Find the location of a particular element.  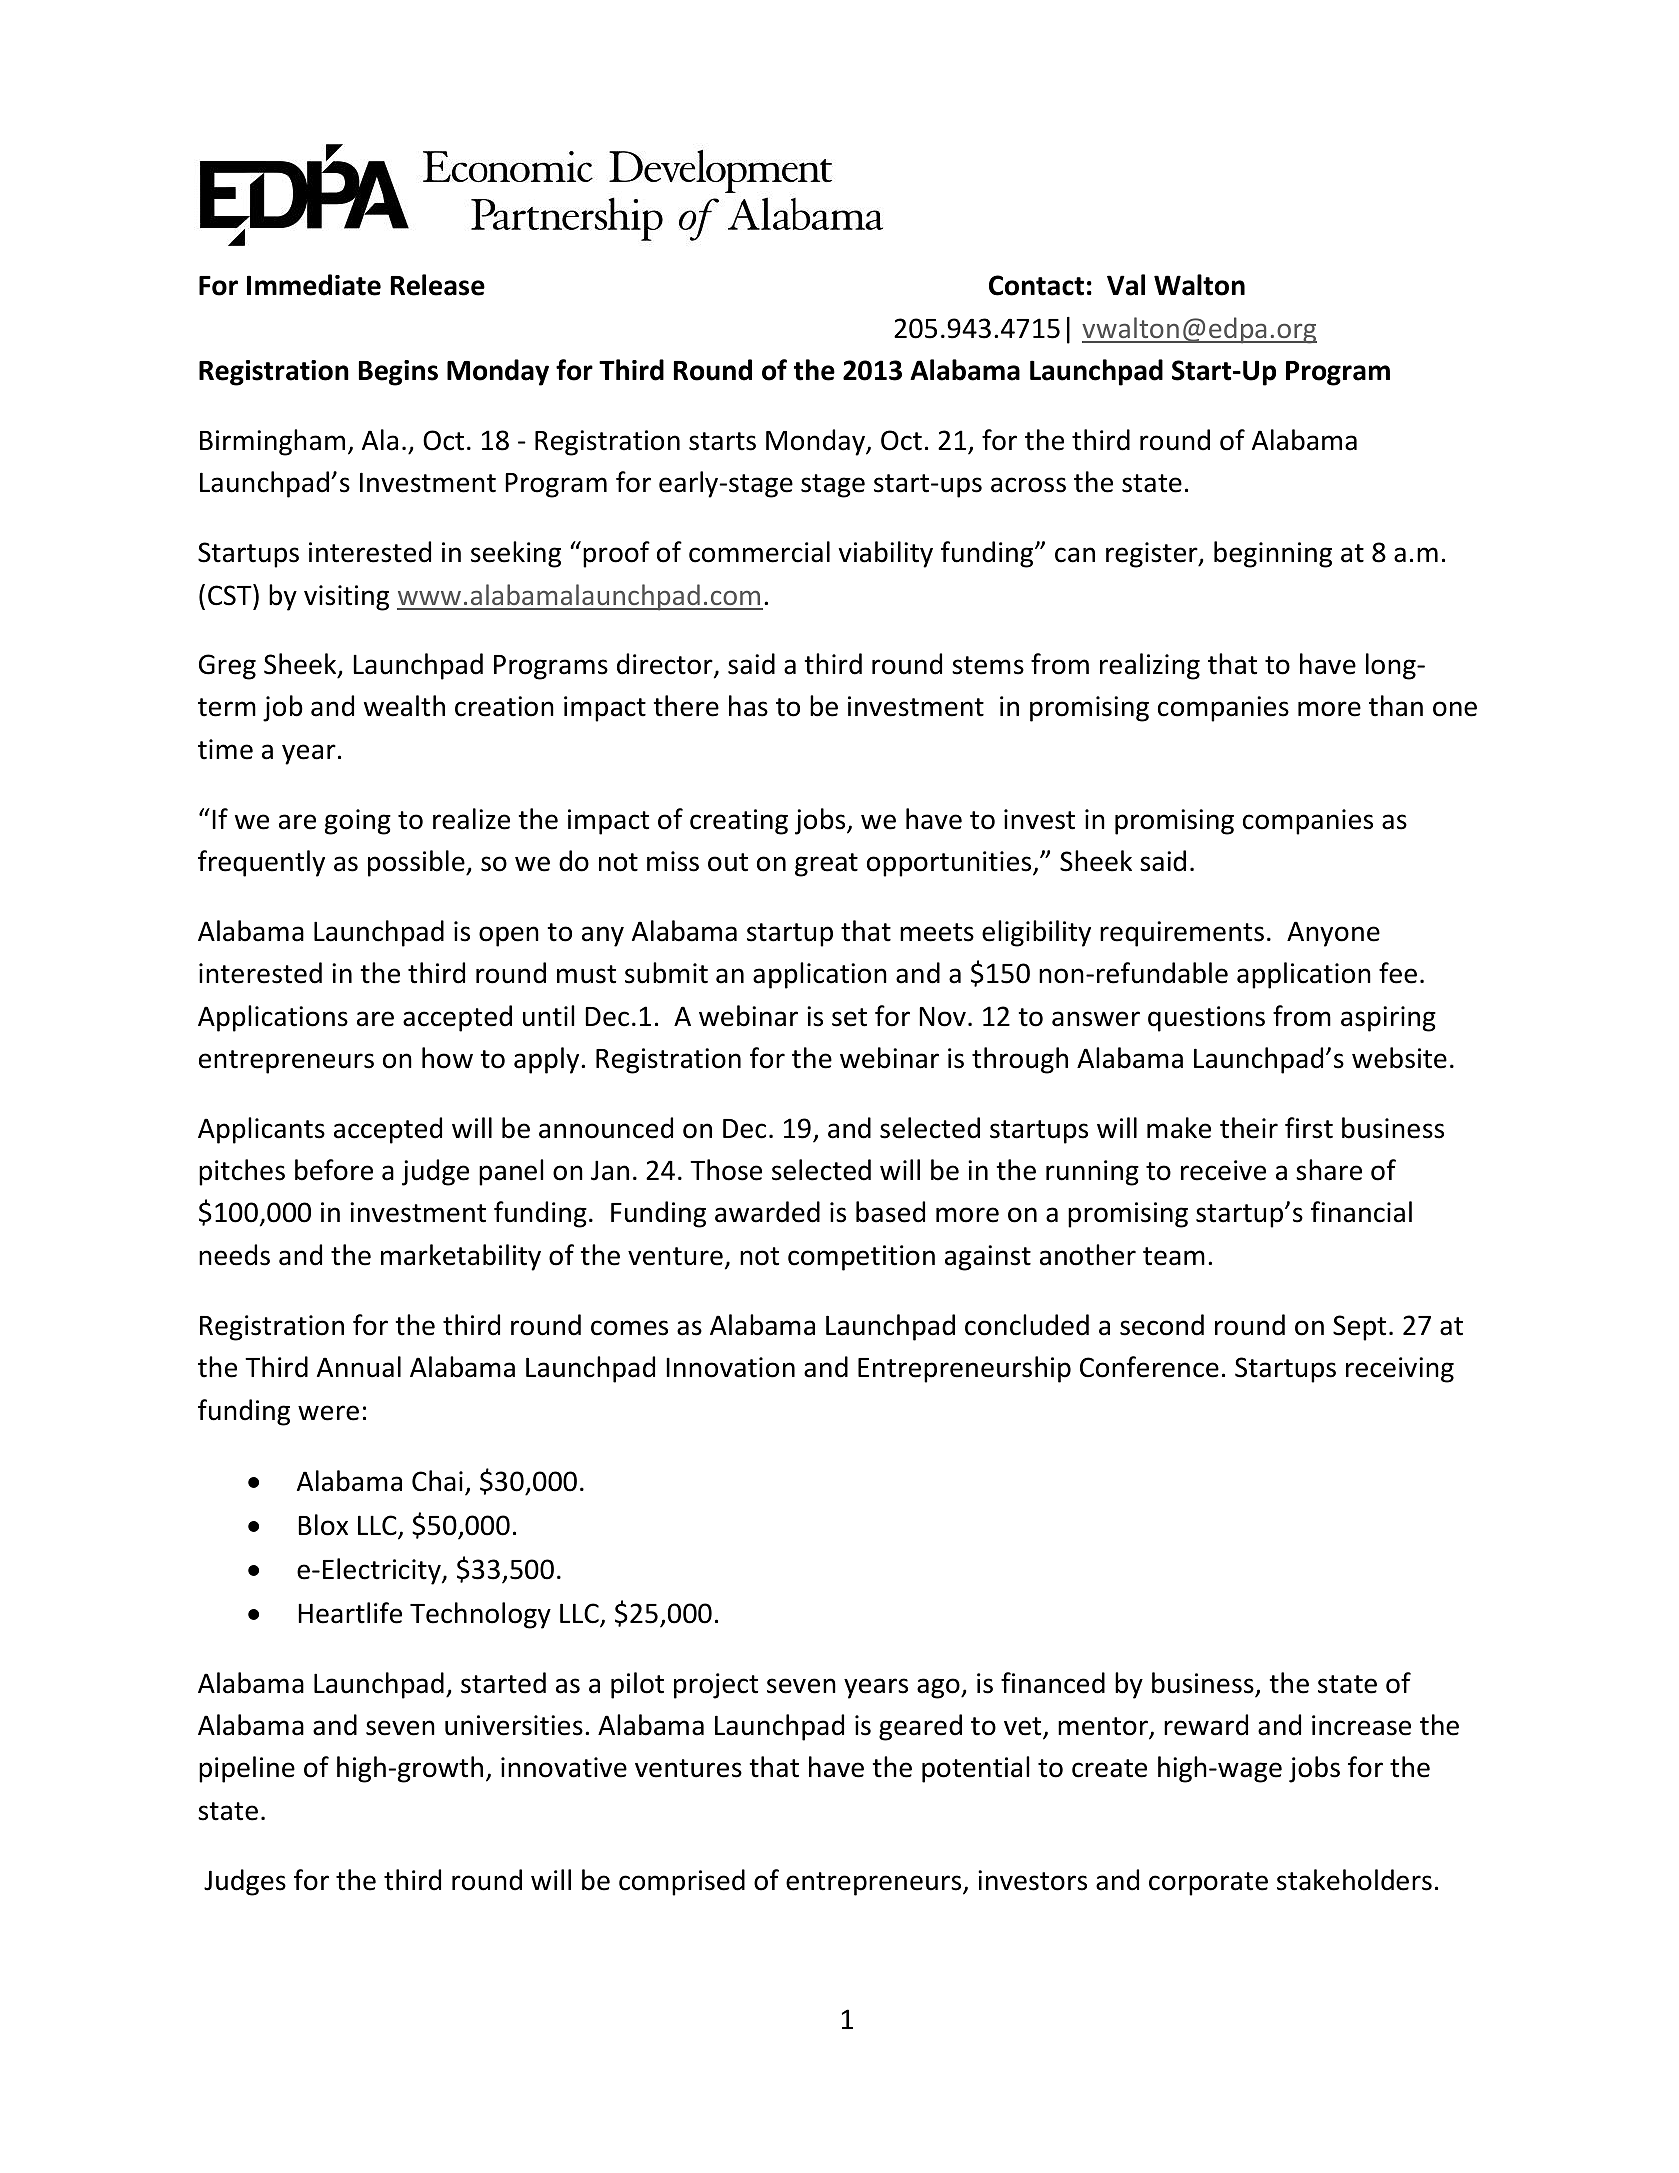

Val is located at coordinates (1126, 285).
